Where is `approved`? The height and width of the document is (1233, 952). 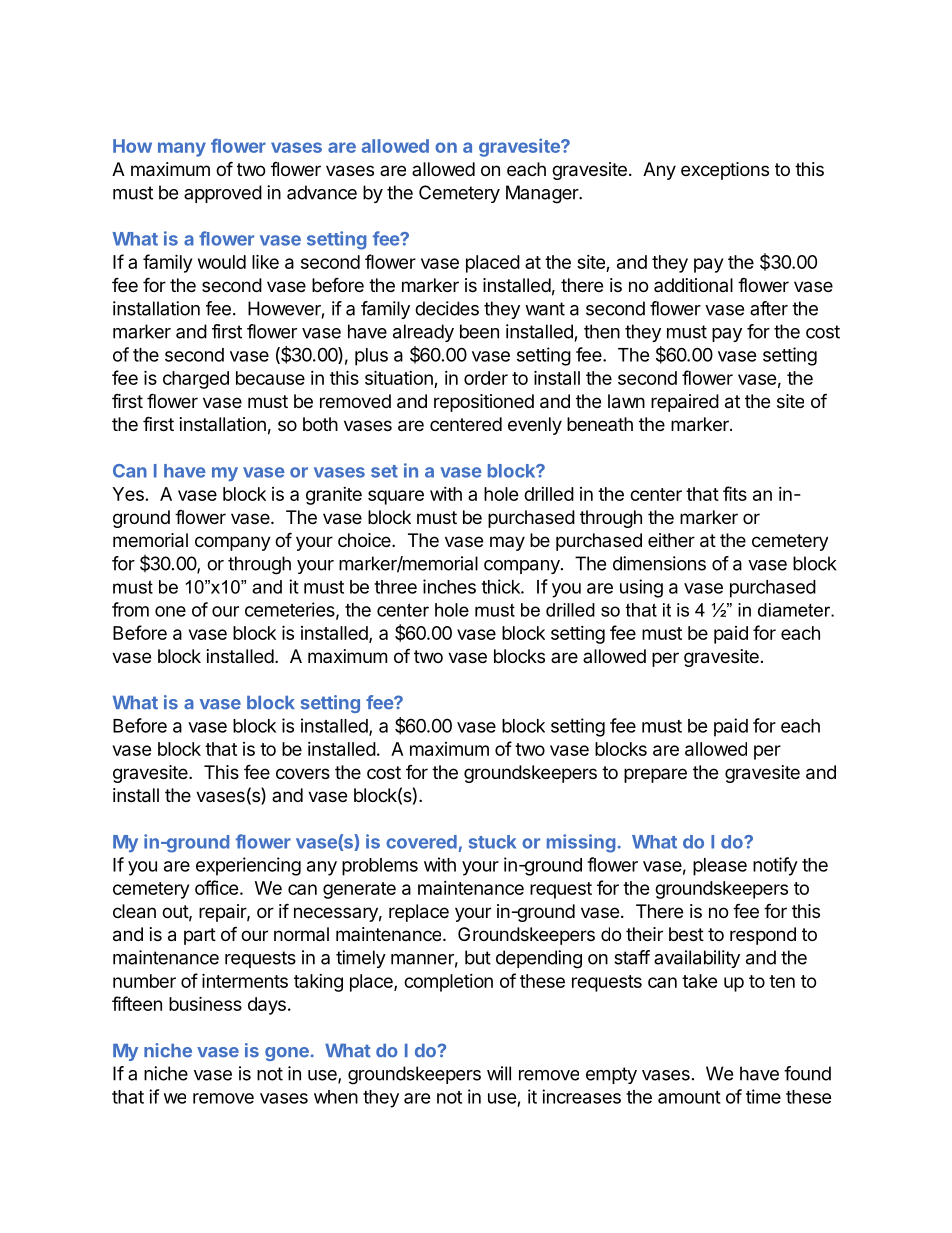 approved is located at coordinates (223, 194).
